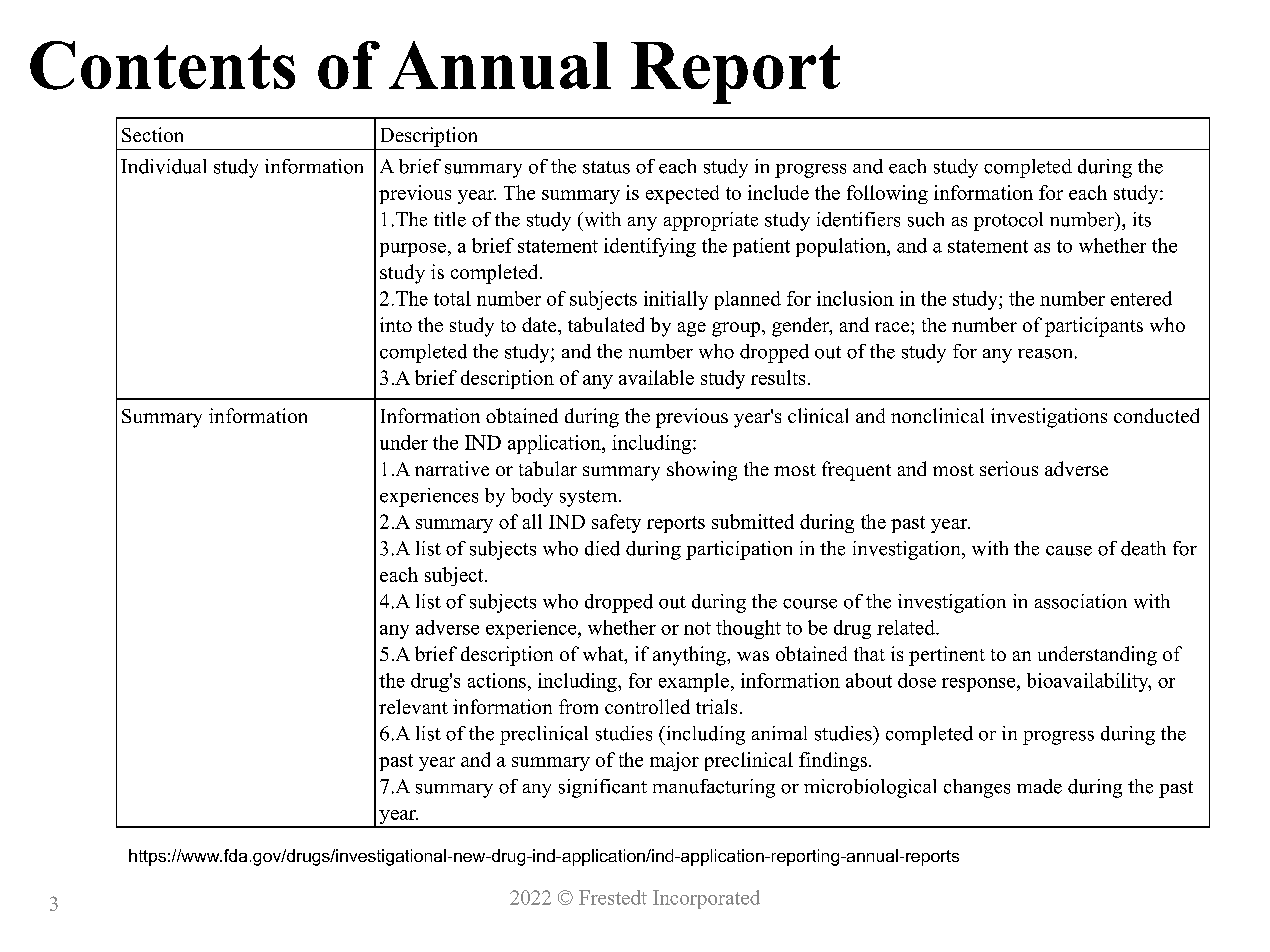 The height and width of the screenshot is (952, 1270). Describe the element at coordinates (887, 194) in the screenshot. I see `following` at that location.
